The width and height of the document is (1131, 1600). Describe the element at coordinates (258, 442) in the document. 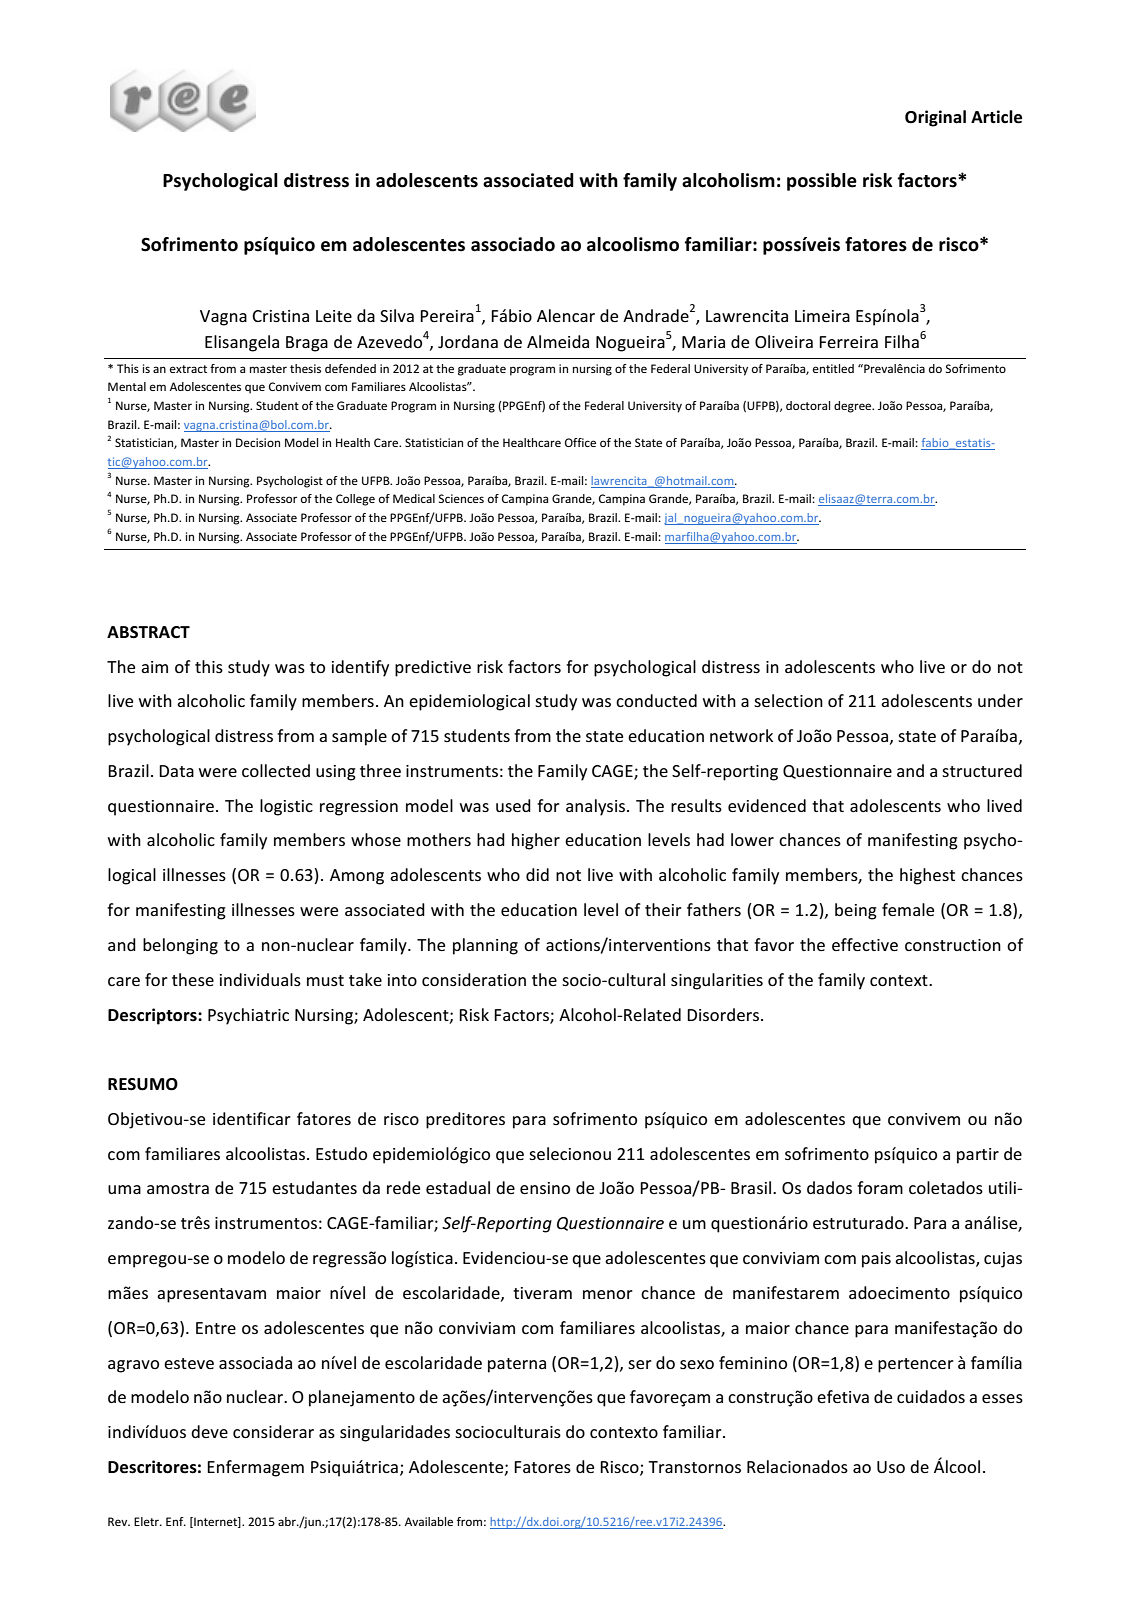

I see `Decision` at that location.
